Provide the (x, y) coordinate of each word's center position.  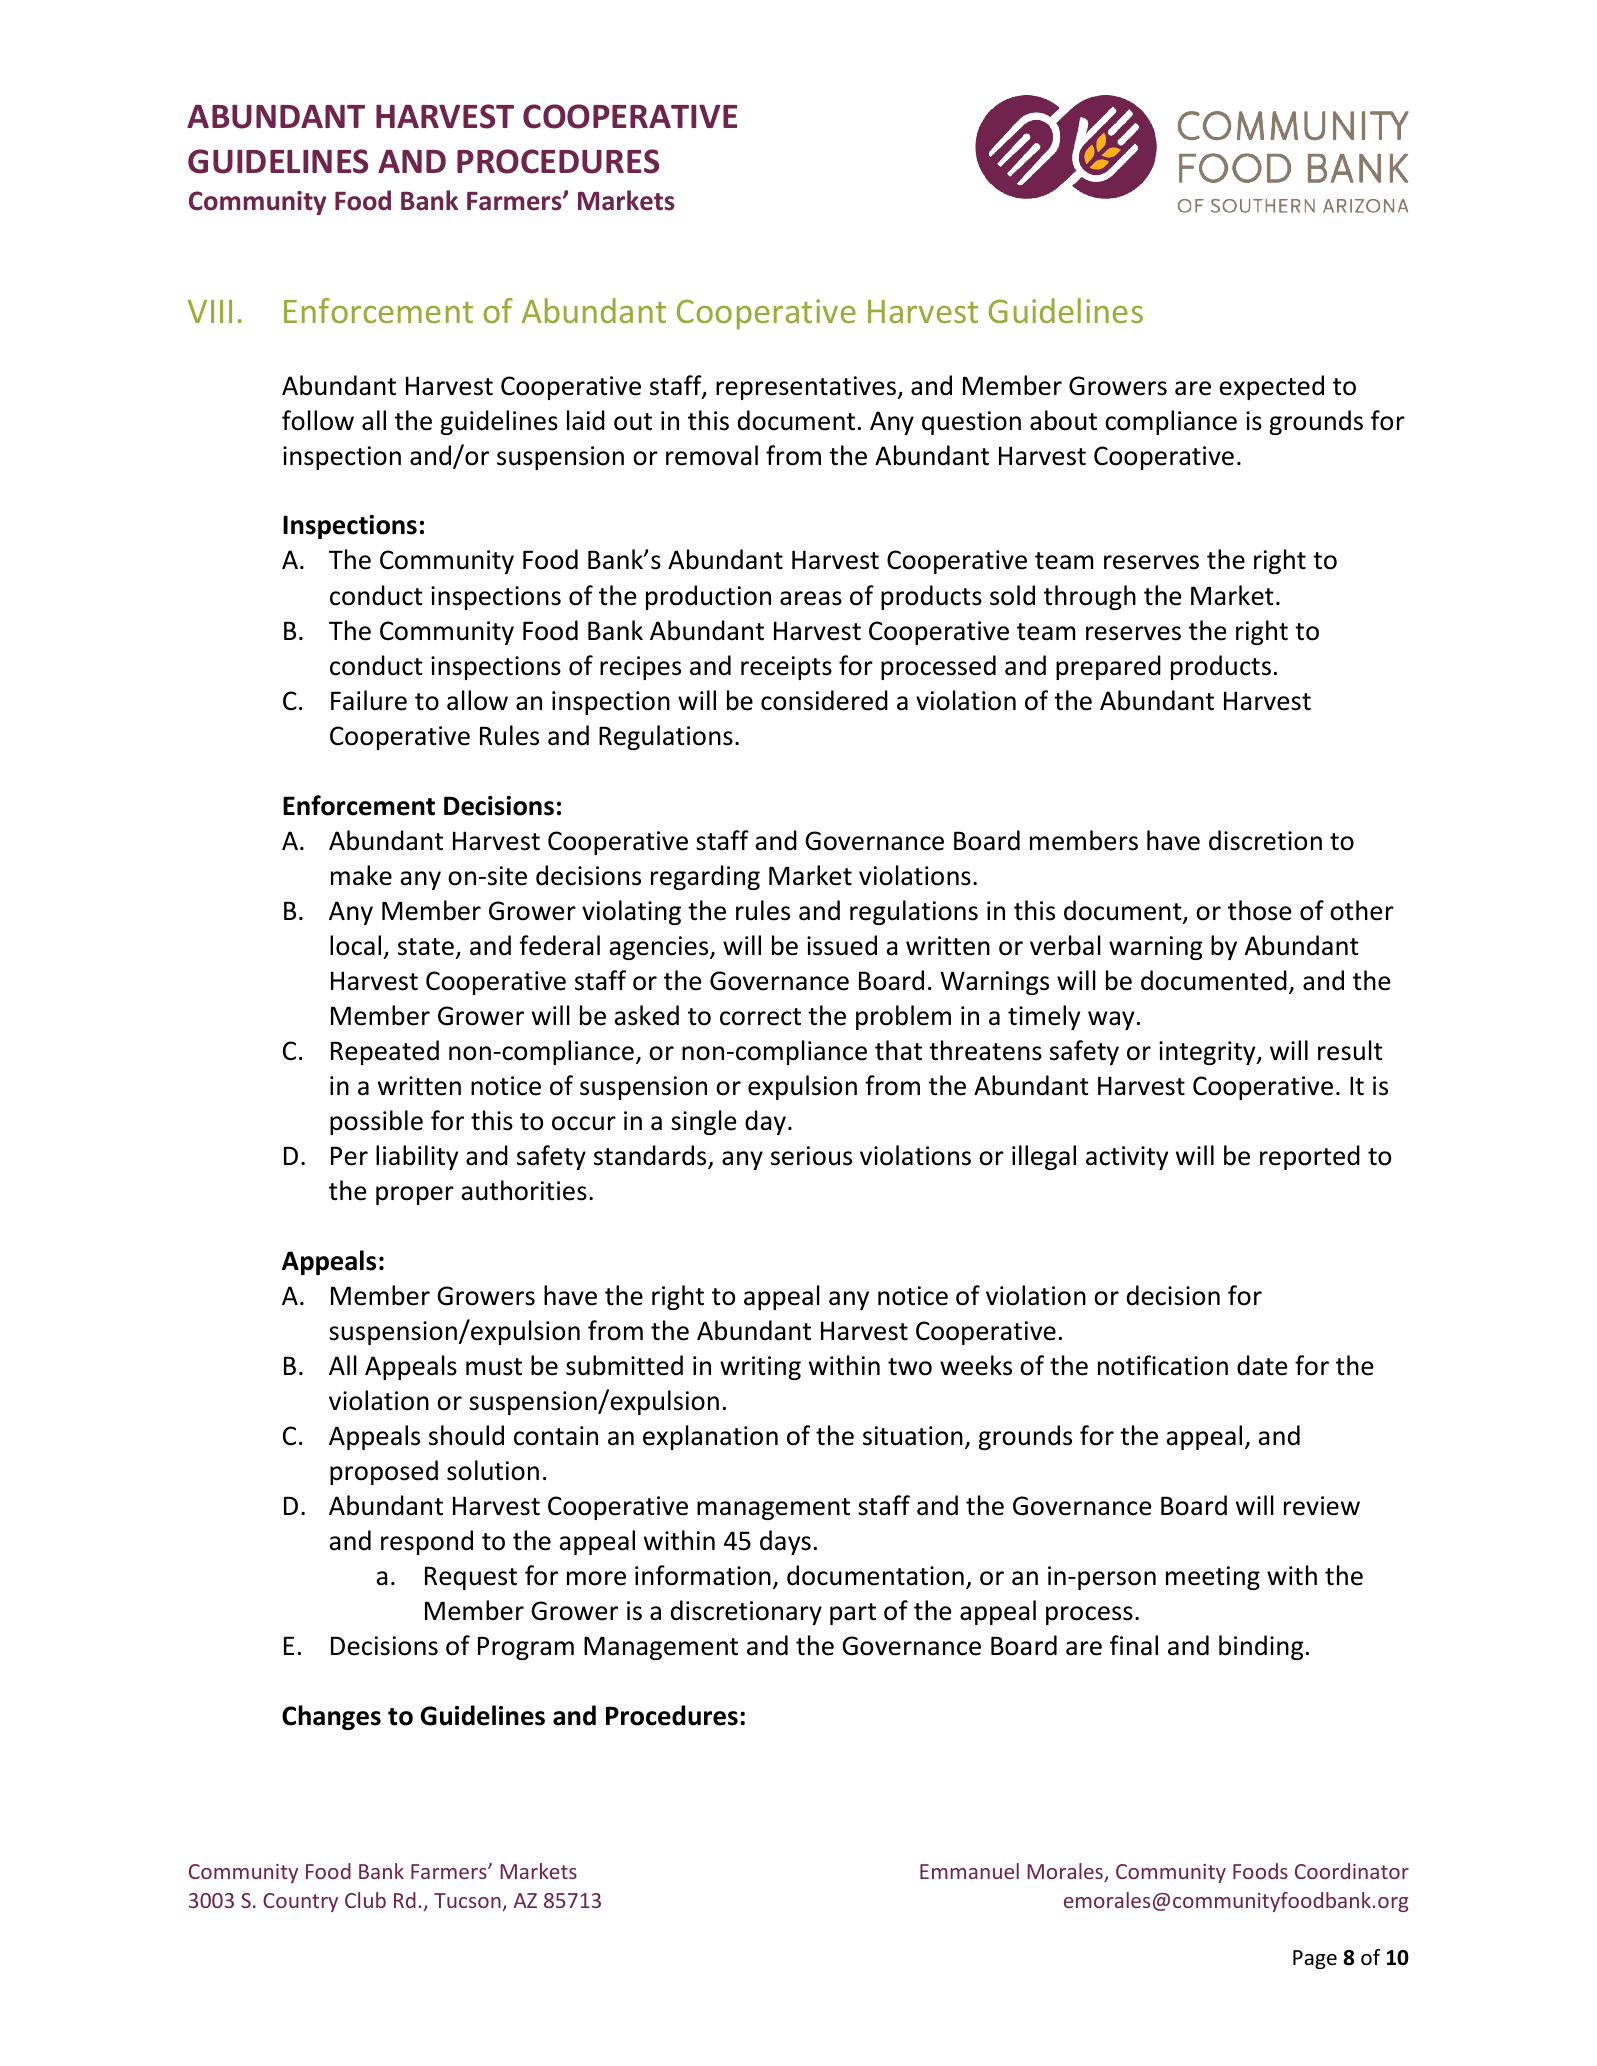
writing (760, 1368)
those (1260, 910)
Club (365, 1900)
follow (318, 420)
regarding (705, 877)
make (361, 875)
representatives (807, 388)
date (1262, 1365)
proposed (384, 1472)
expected (1272, 387)
